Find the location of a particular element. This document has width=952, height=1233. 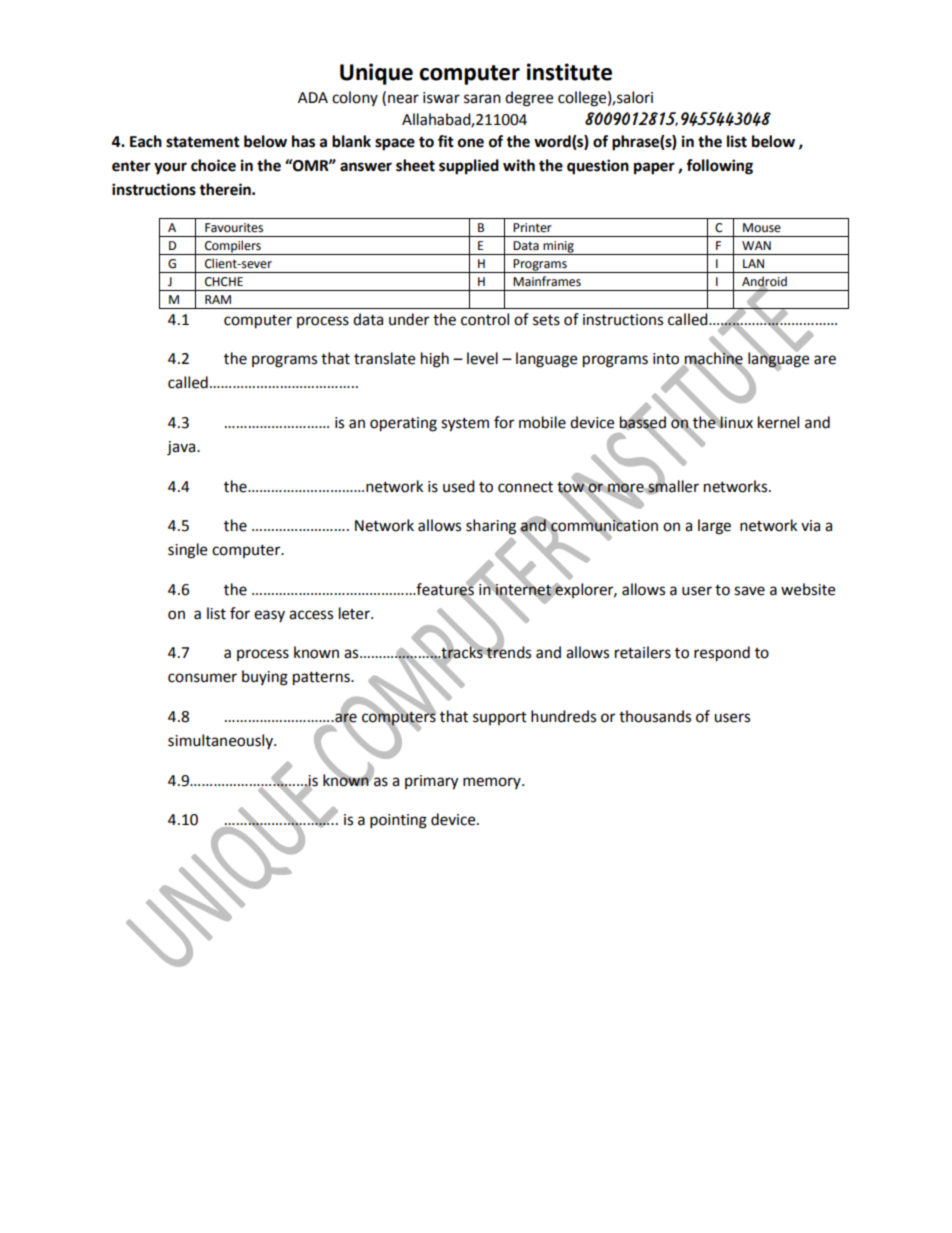

machine is located at coordinates (713, 358).
